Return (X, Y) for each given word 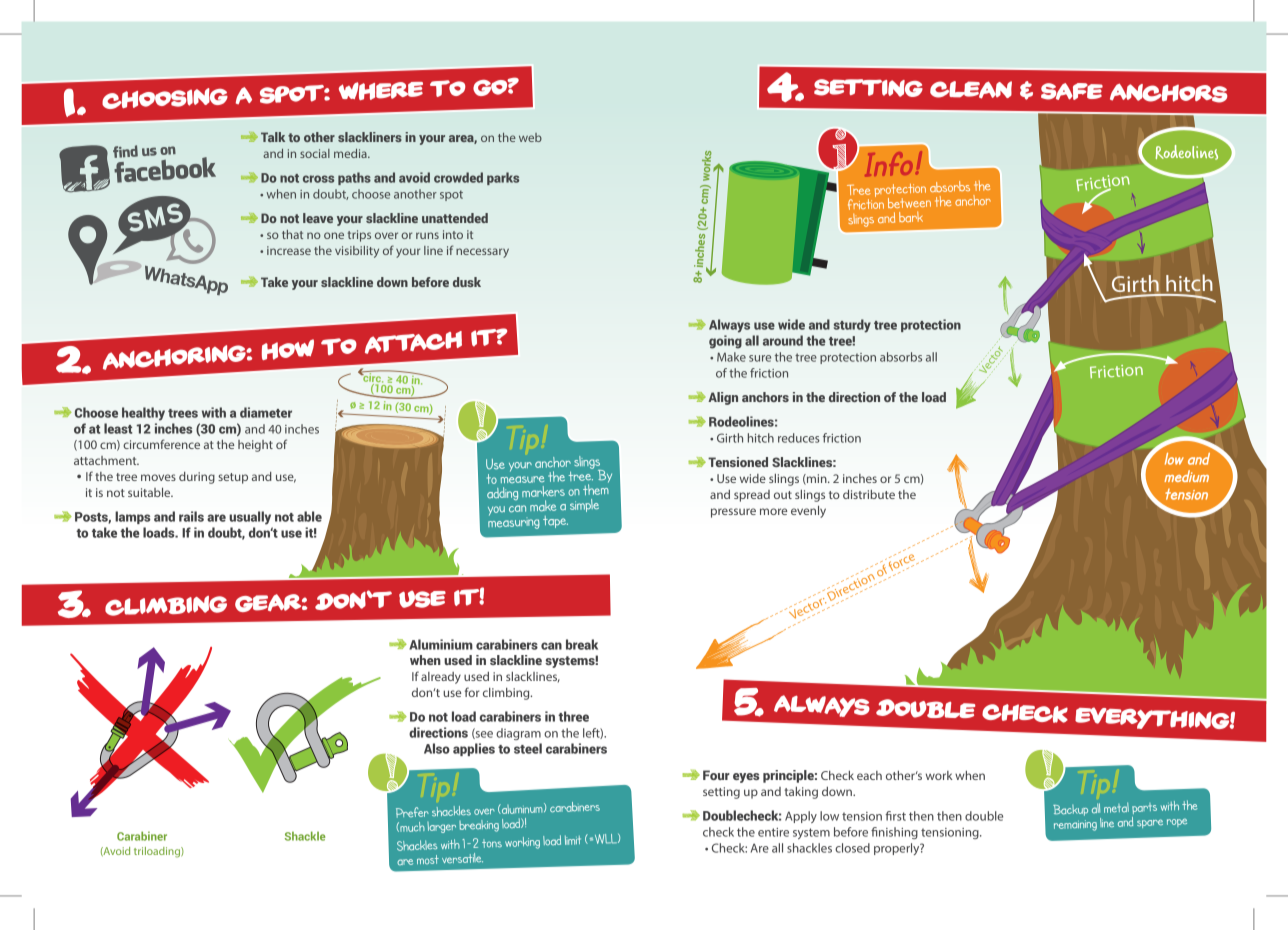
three (573, 716)
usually (250, 518)
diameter (266, 412)
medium (1186, 476)
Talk (273, 137)
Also (437, 748)
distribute (869, 494)
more (773, 511)
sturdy (852, 326)
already (441, 678)
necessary (482, 253)
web (530, 137)
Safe (1072, 91)
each (869, 775)
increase (289, 250)
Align (723, 398)
